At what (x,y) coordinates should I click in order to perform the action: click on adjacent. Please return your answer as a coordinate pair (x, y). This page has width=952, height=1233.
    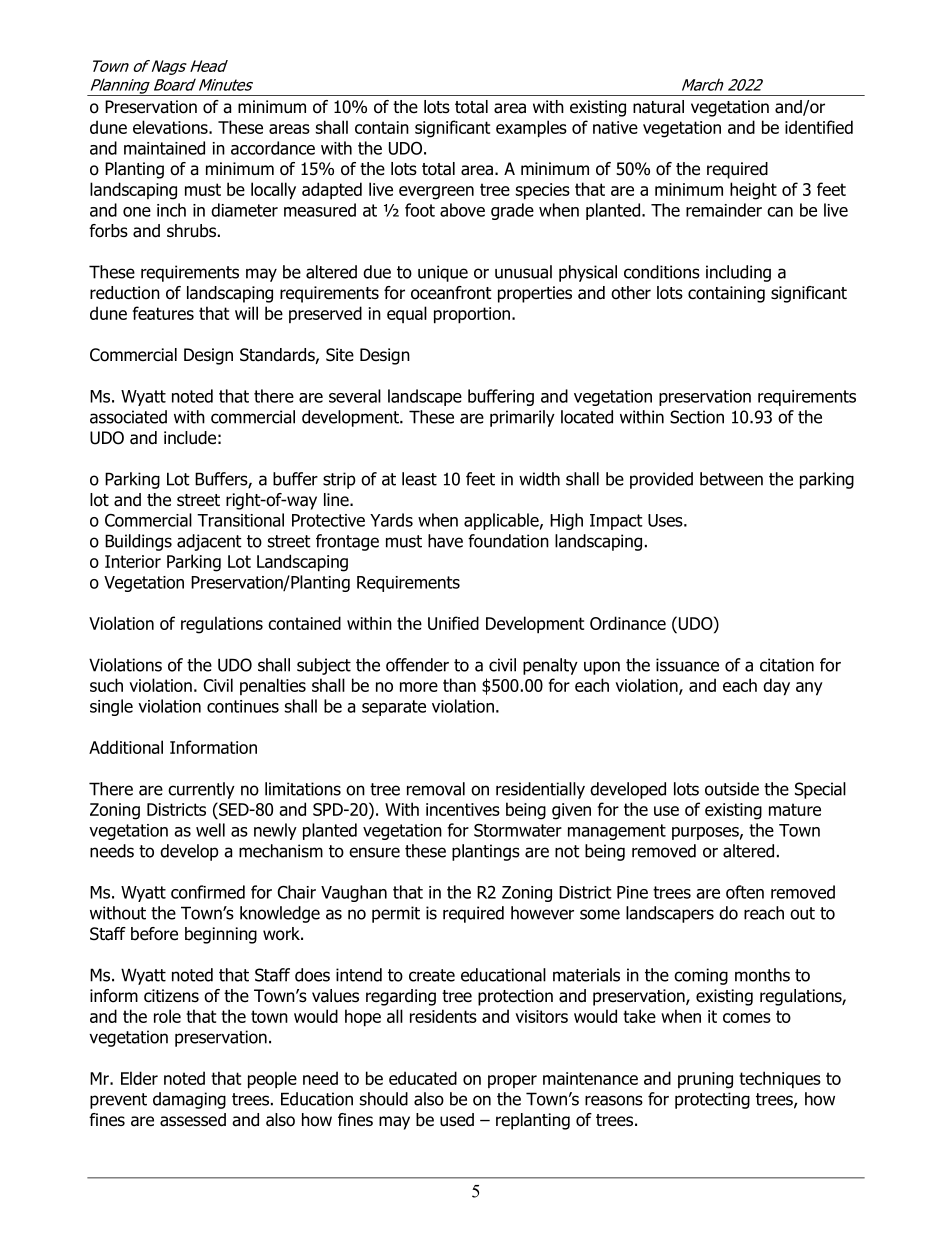
    Looking at the image, I should click on (209, 542).
